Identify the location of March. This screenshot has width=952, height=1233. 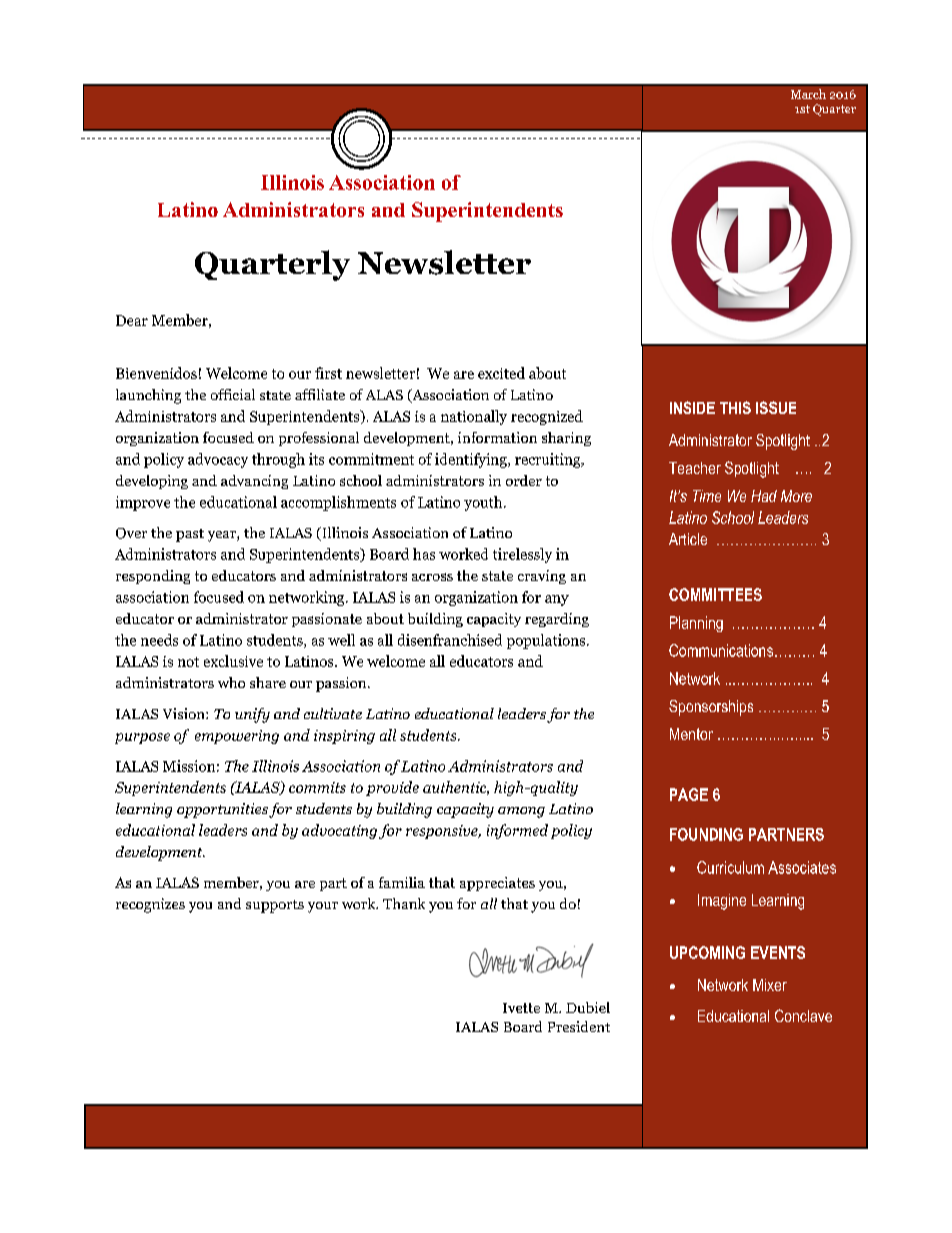
(808, 94).
